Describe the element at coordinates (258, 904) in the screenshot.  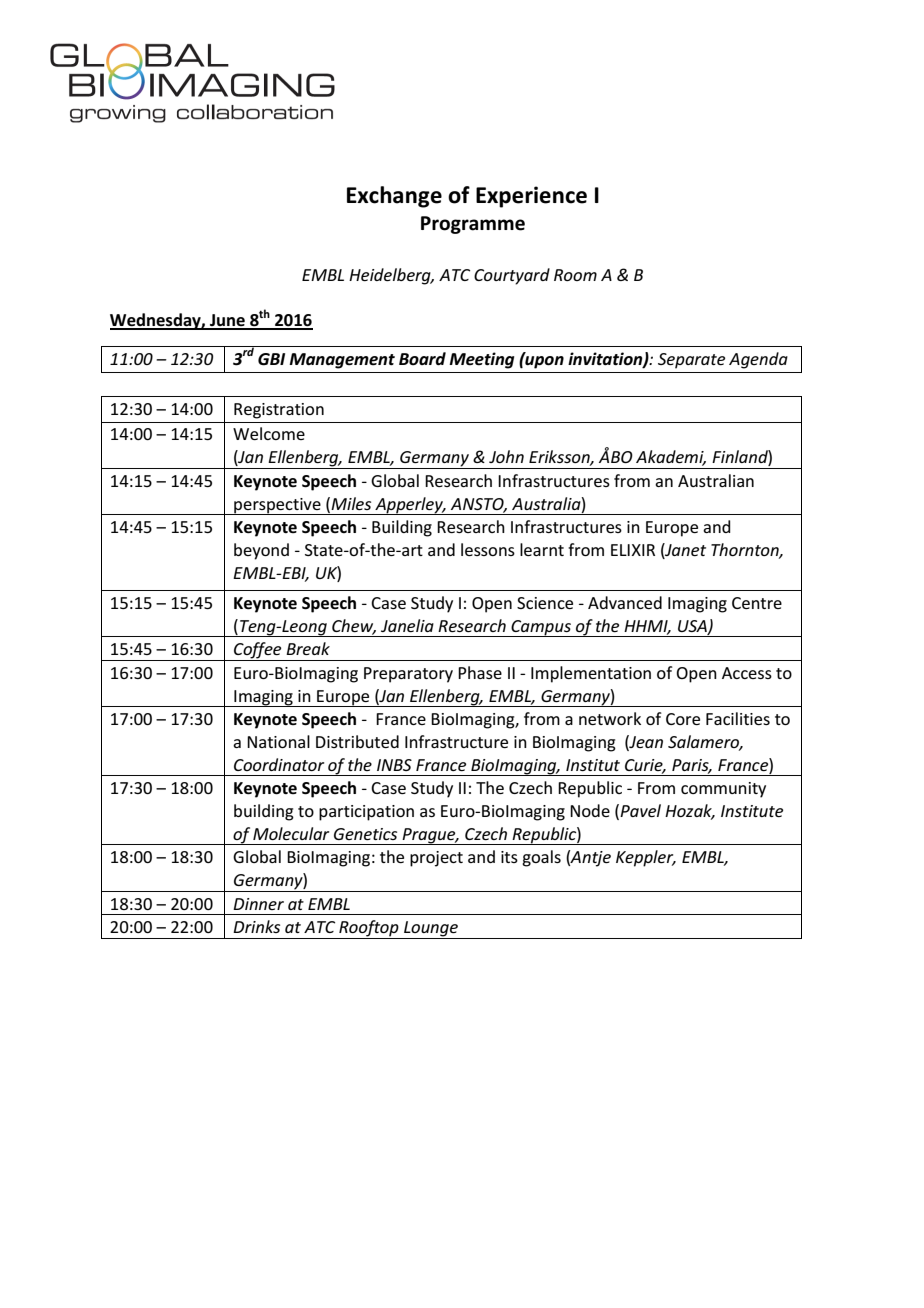
I see `Dinner` at that location.
